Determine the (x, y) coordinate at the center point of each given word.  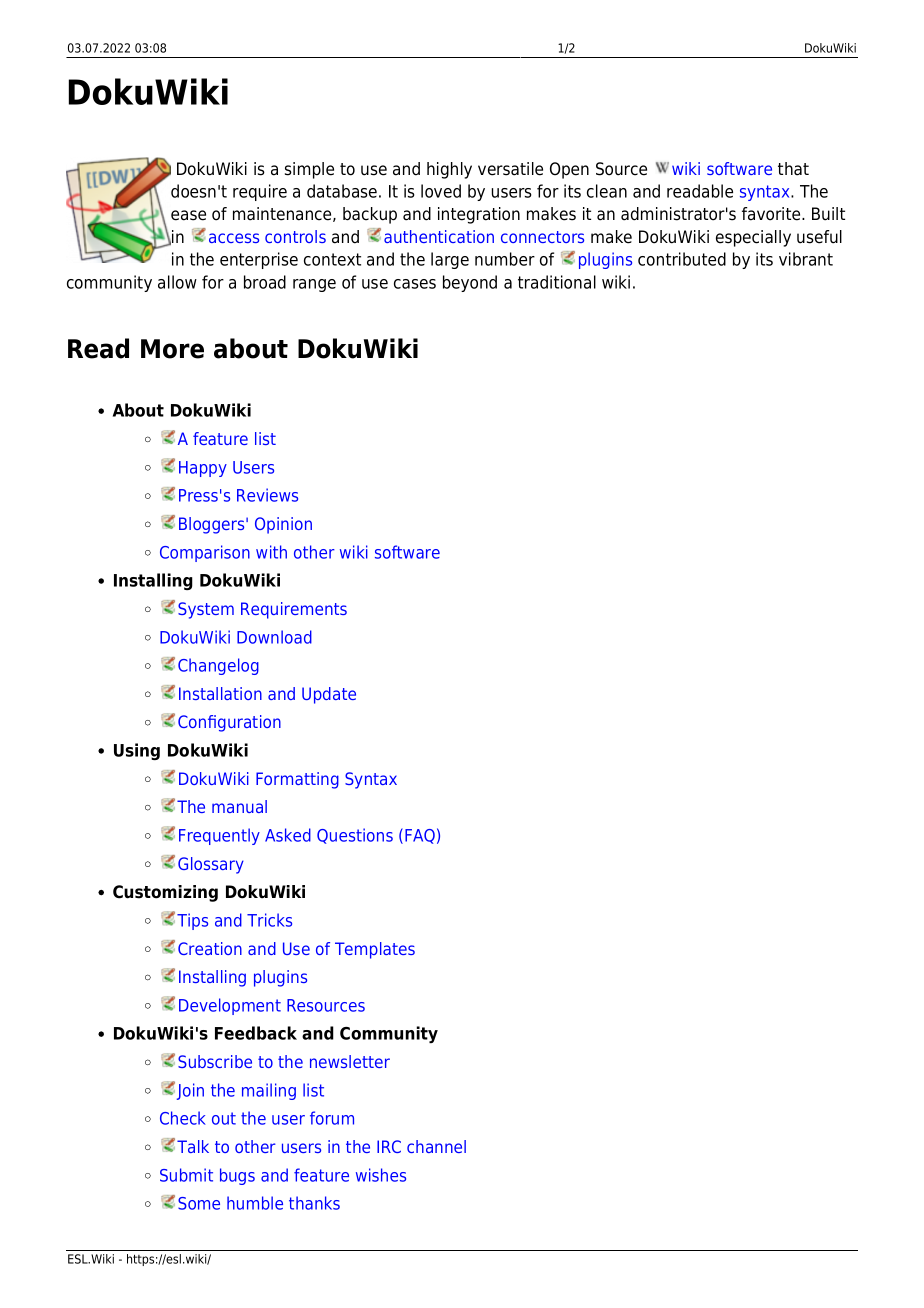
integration (479, 215)
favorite (772, 214)
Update (329, 695)
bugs (237, 1176)
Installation (220, 693)
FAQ (420, 836)
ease (188, 215)
